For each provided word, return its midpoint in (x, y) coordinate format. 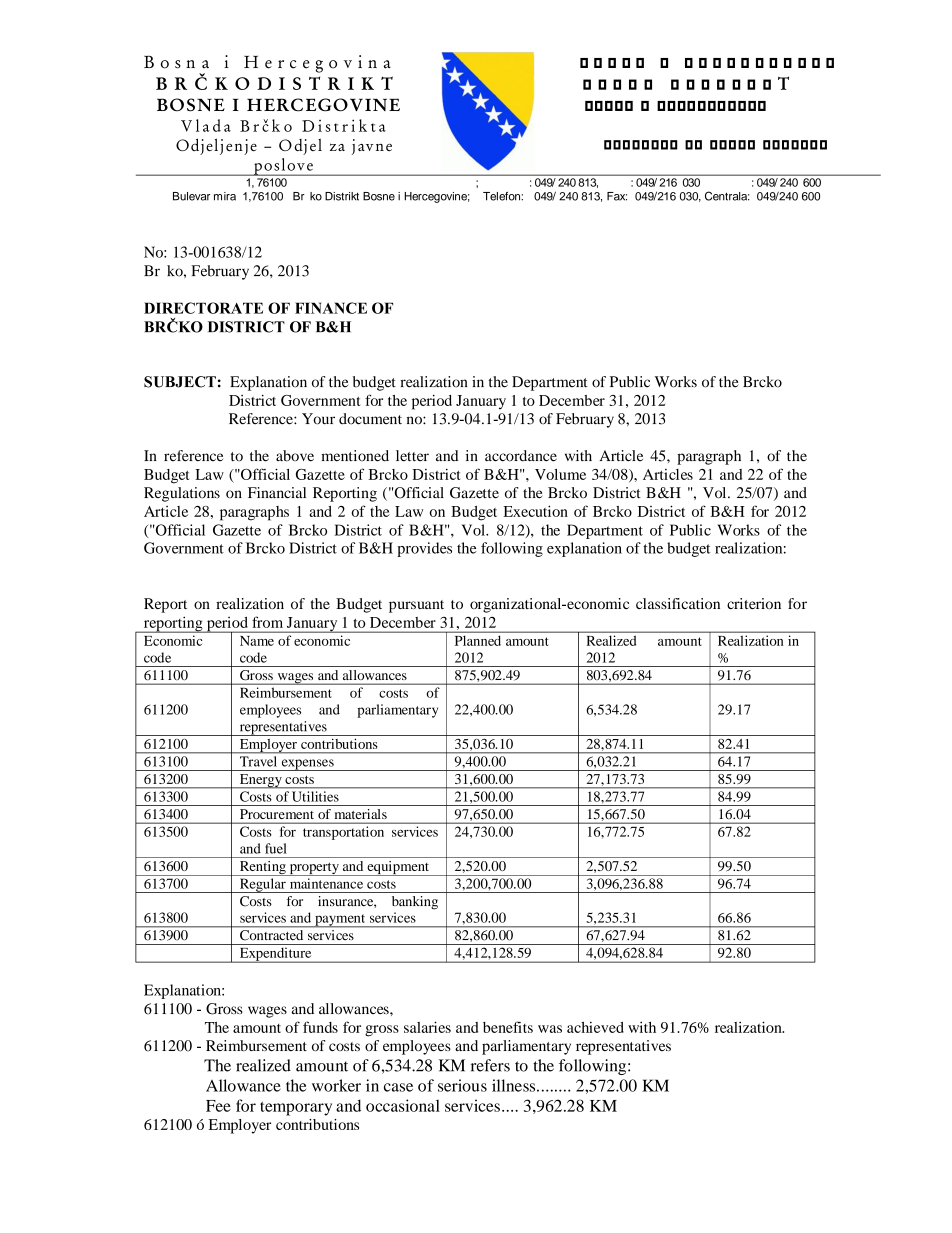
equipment (398, 868)
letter (412, 456)
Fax (617, 196)
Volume (560, 474)
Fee (218, 1106)
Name (257, 641)
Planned (478, 641)
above (295, 456)
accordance (521, 456)
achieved (595, 1027)
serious (462, 1085)
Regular (262, 885)
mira (225, 196)
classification (678, 603)
